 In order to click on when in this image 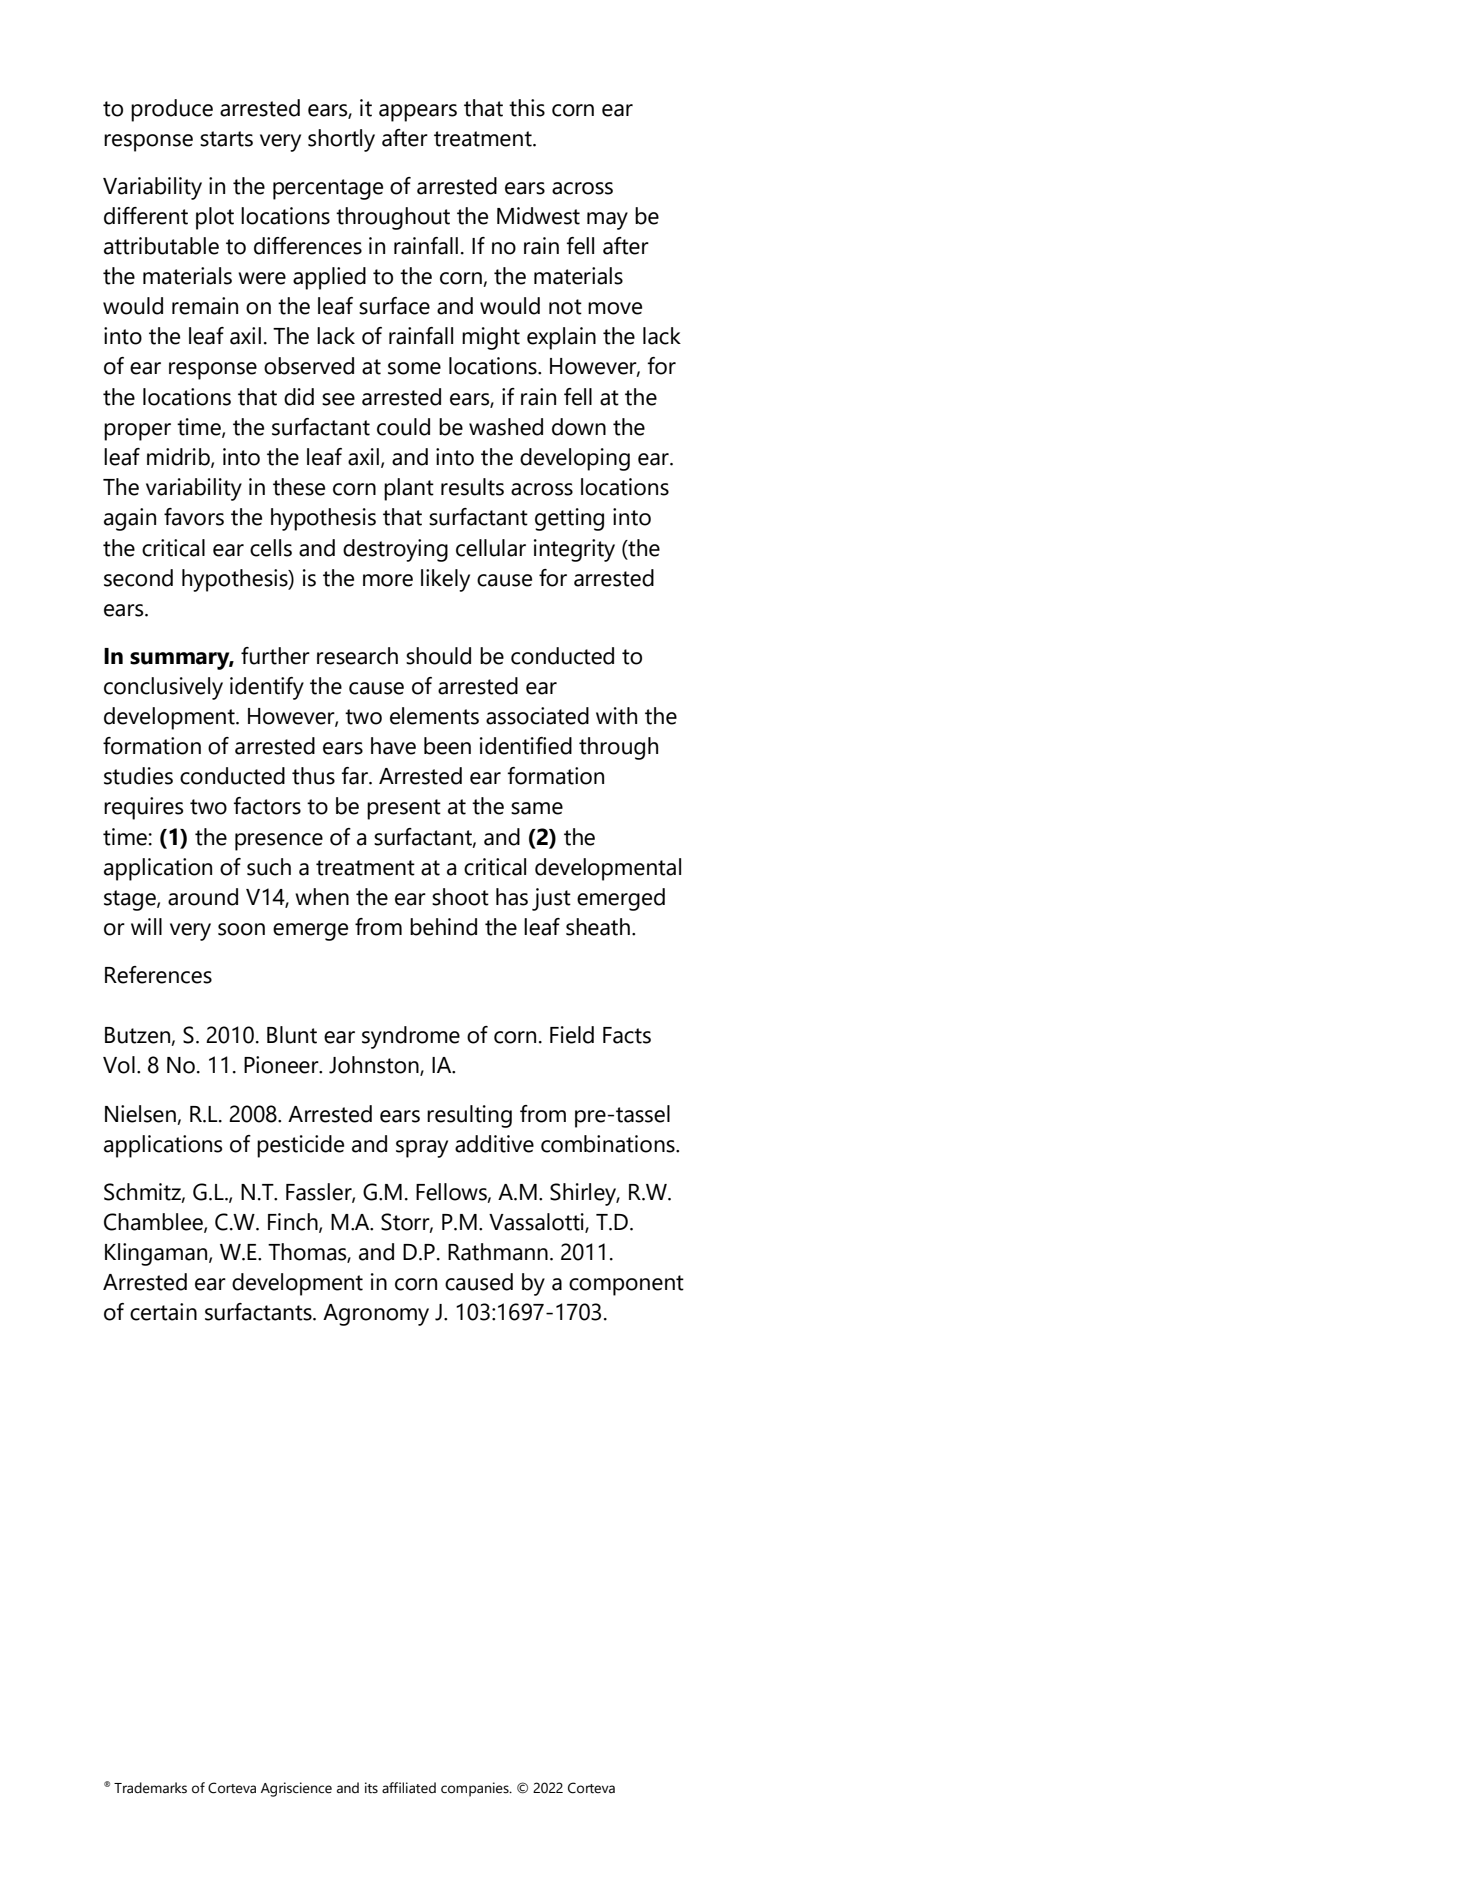, I will do `click(322, 897)`.
